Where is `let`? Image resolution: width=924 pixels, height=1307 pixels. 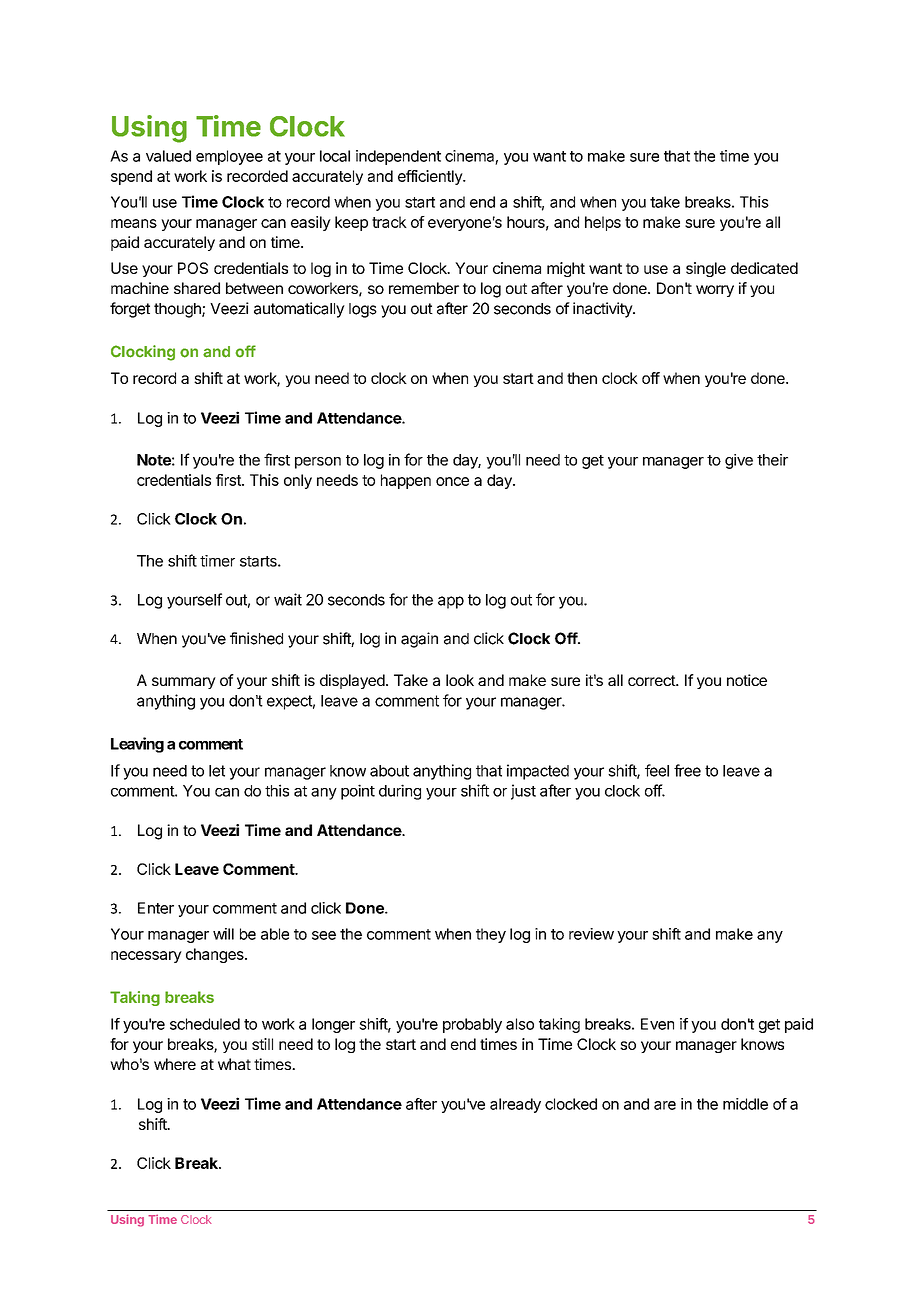 let is located at coordinates (217, 771).
